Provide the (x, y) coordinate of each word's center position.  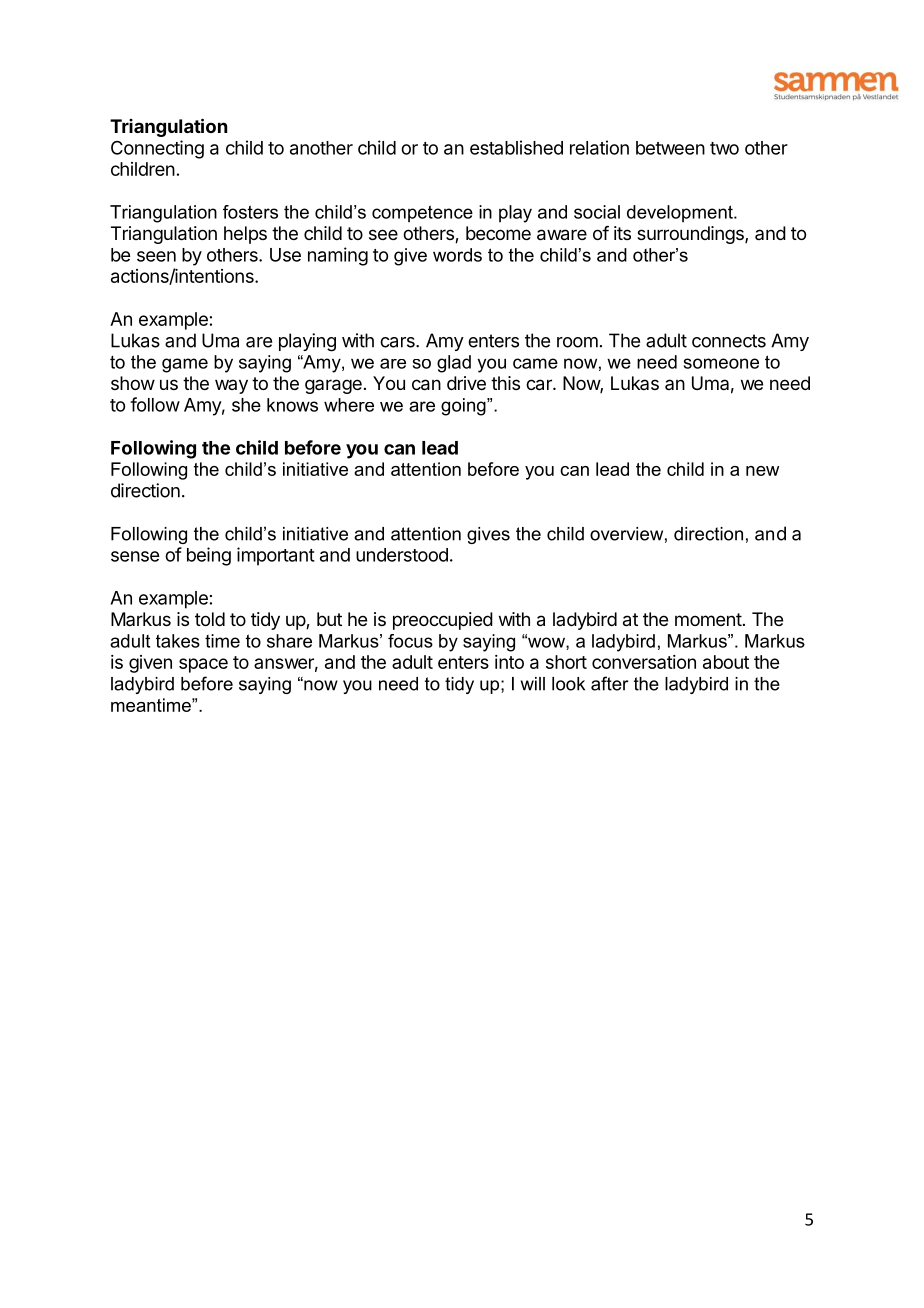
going (464, 407)
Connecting (157, 149)
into (509, 662)
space (203, 665)
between (670, 148)
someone (721, 363)
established (516, 147)
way (231, 386)
